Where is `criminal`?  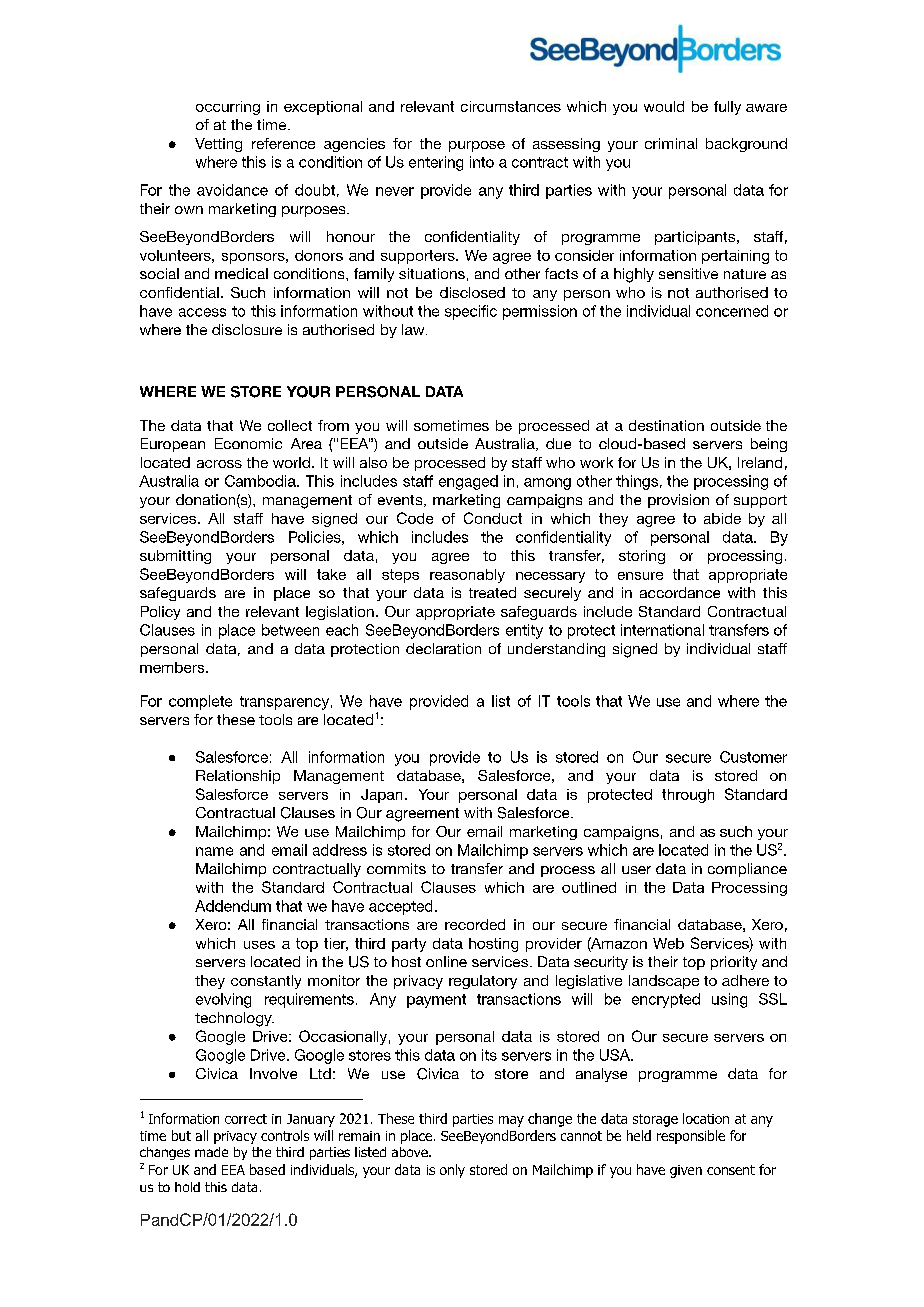 criminal is located at coordinates (671, 143).
